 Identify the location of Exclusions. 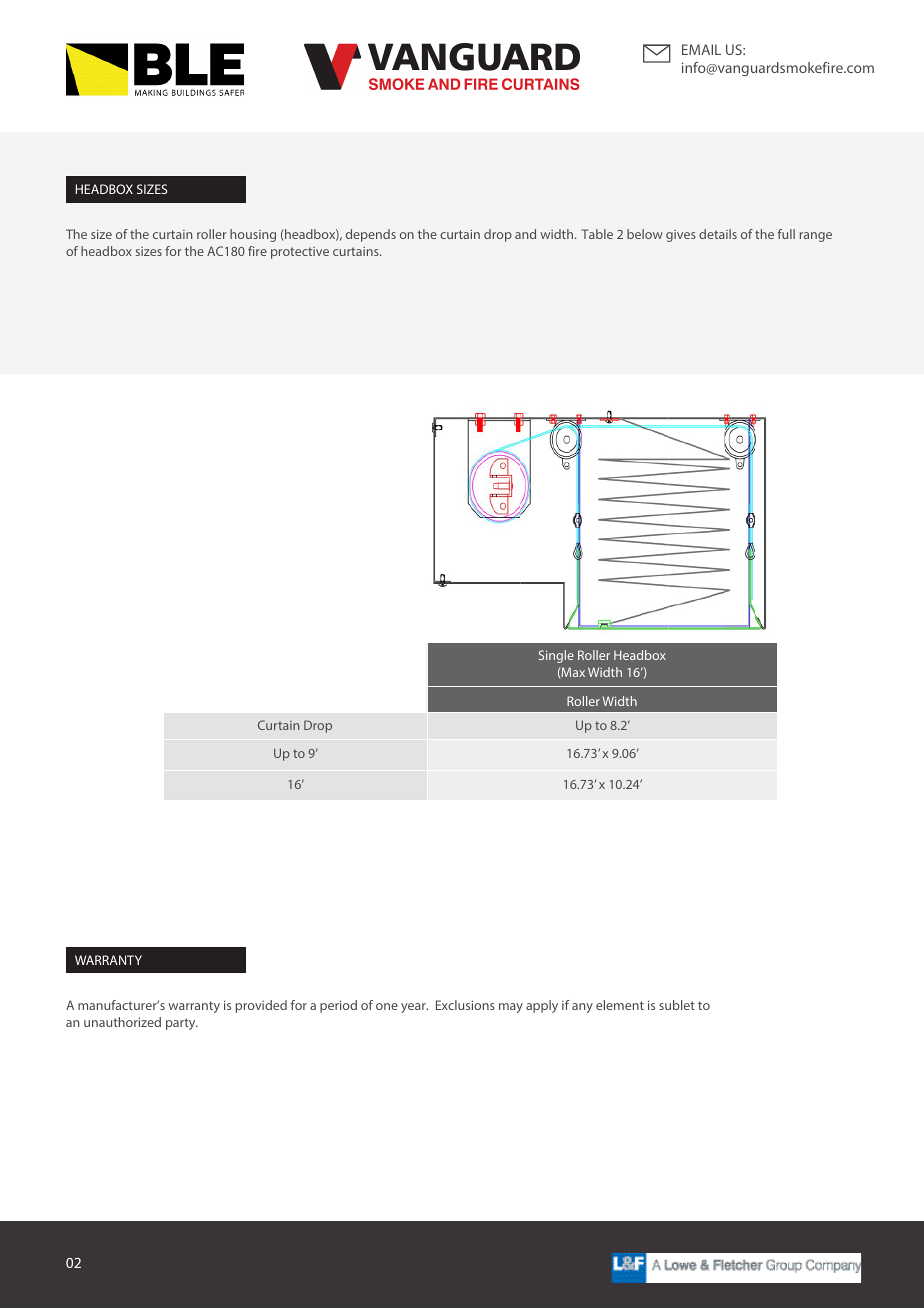
(465, 1005).
